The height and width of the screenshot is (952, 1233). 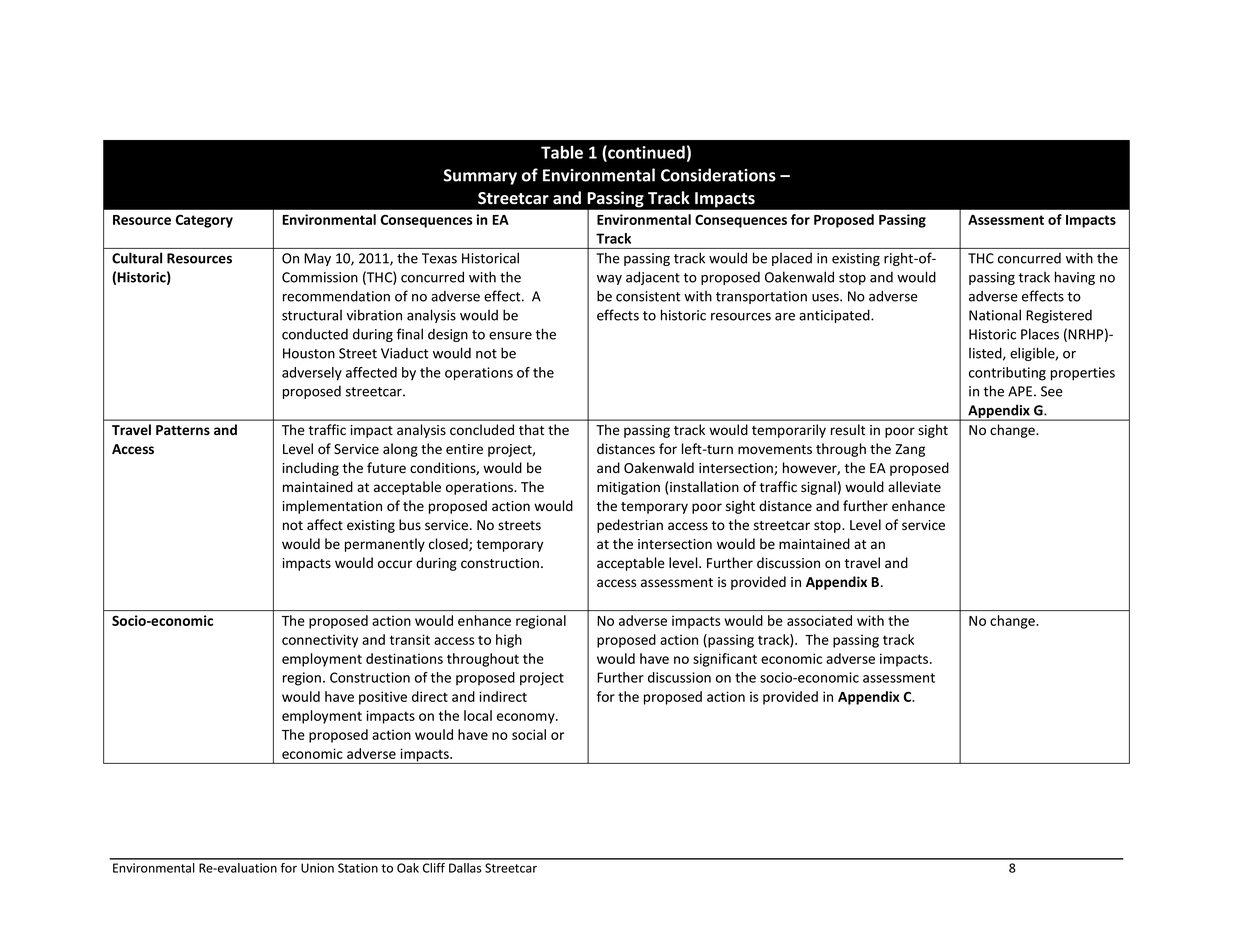 I want to click on connectivity, so click(x=320, y=641).
